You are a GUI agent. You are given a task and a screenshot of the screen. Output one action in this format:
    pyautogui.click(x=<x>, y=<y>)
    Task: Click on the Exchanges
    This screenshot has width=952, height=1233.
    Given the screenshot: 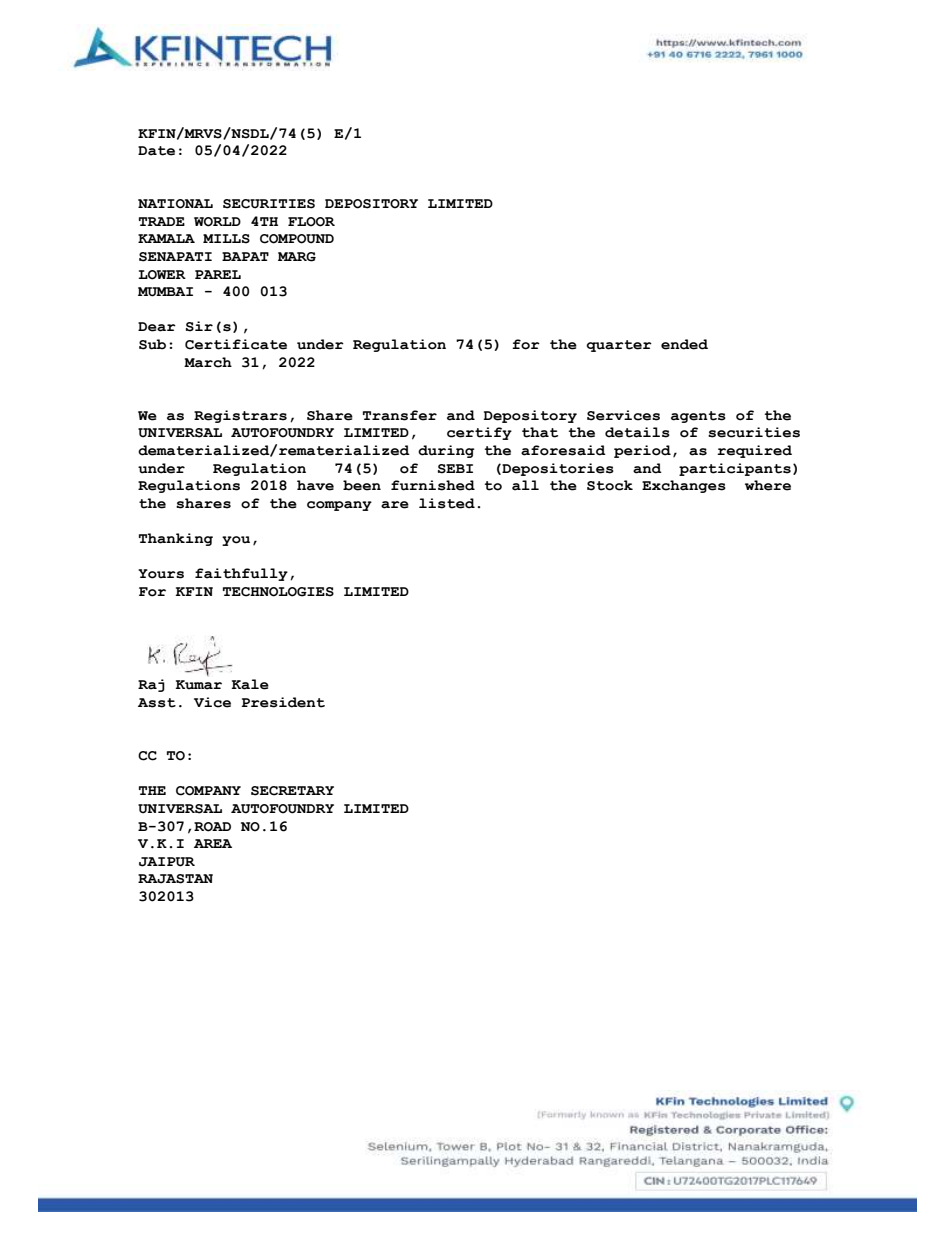 What is the action you would take?
    pyautogui.click(x=684, y=486)
